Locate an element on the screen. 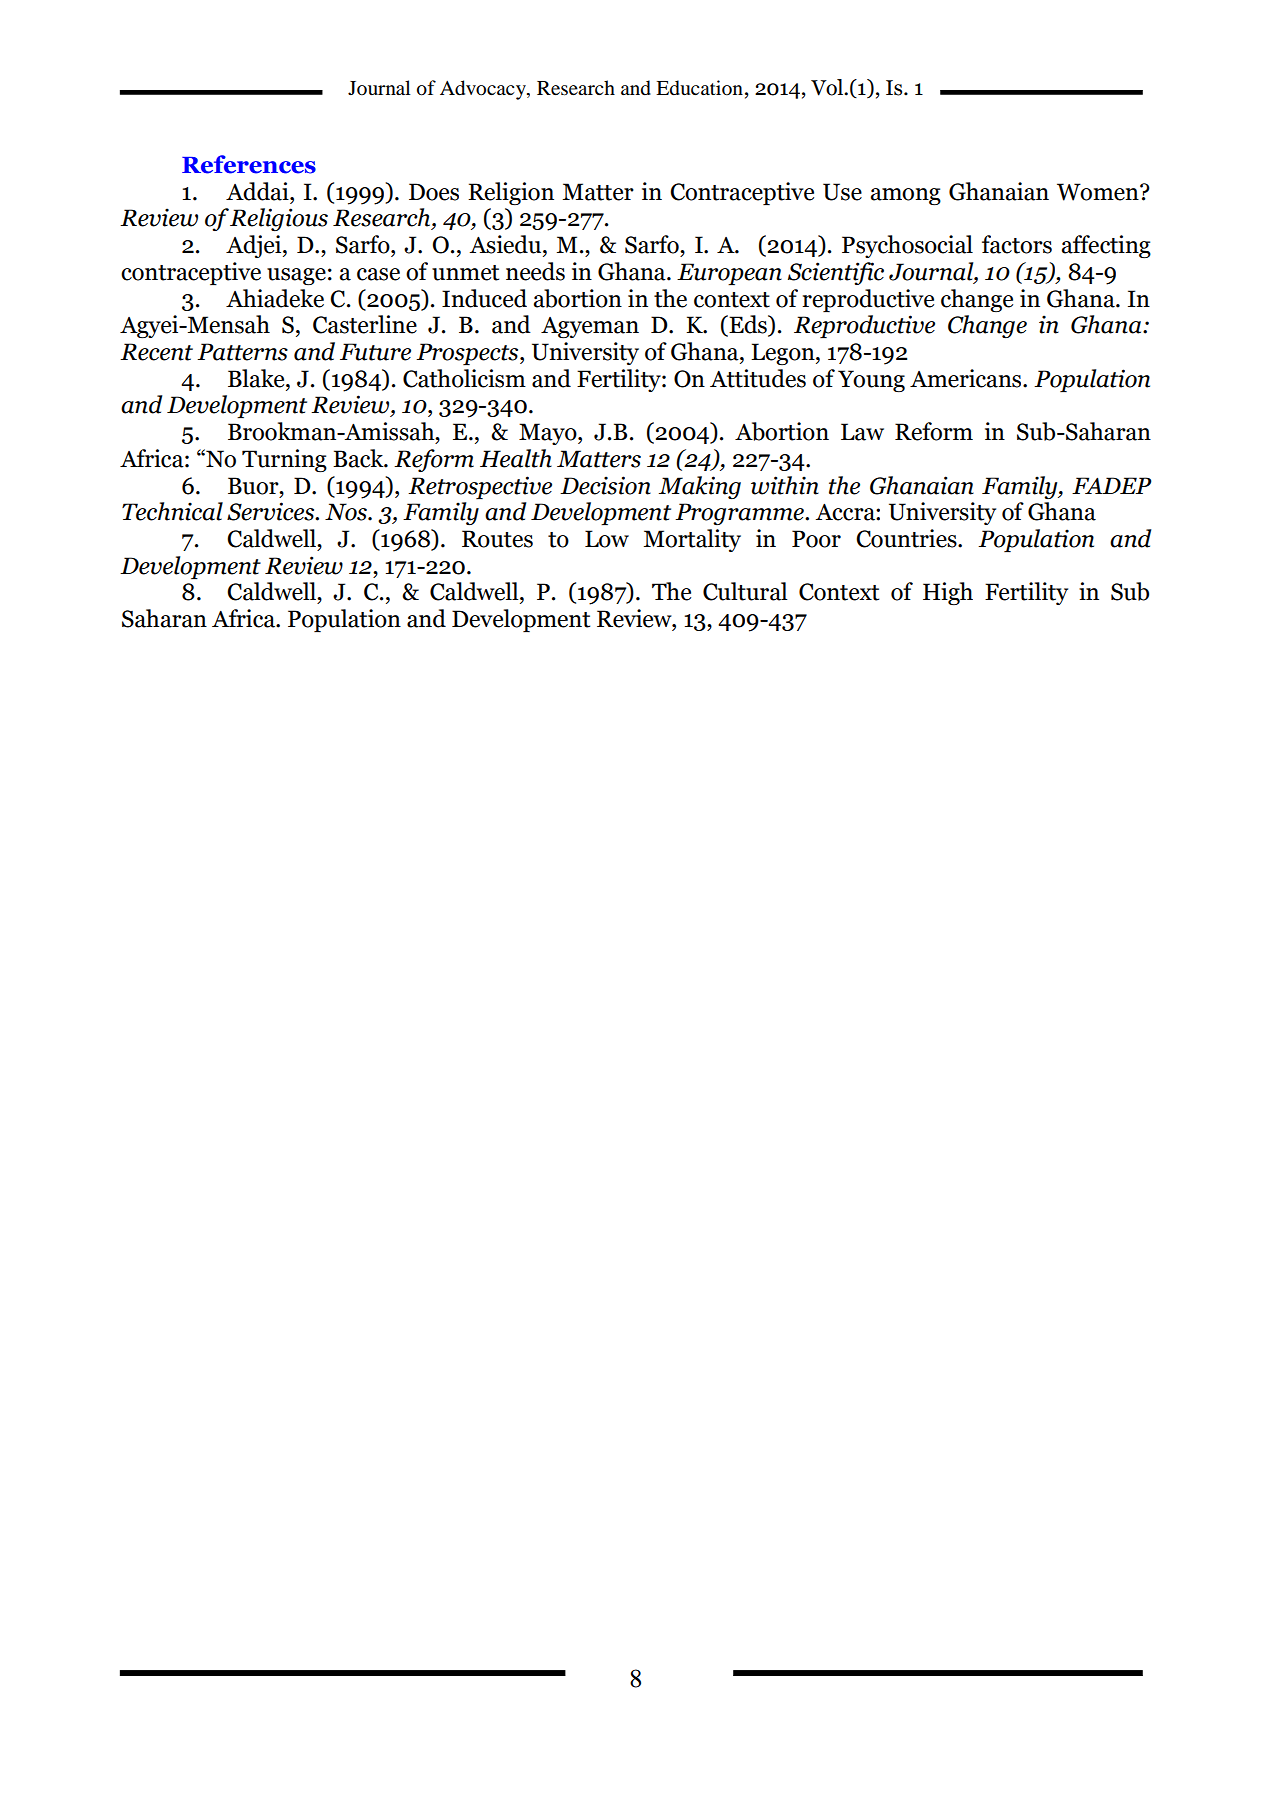  Women is located at coordinates (1099, 192).
